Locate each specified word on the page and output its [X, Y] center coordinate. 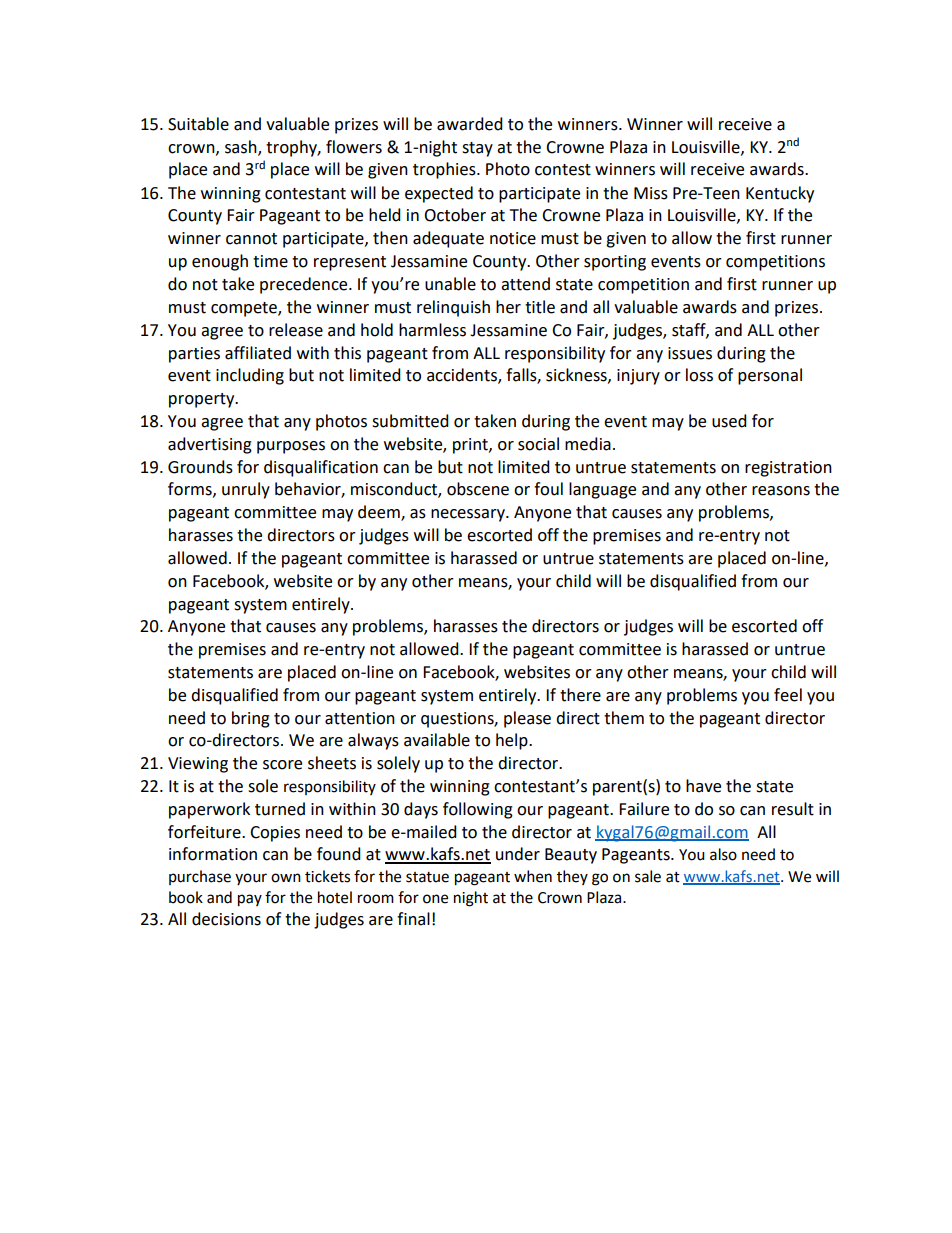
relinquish [453, 308]
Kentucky [780, 194]
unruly [246, 490]
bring [251, 719]
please [527, 719]
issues [690, 353]
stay [477, 149]
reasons [781, 491]
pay [250, 900]
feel [788, 695]
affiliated [258, 353]
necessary [469, 515]
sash [242, 147]
